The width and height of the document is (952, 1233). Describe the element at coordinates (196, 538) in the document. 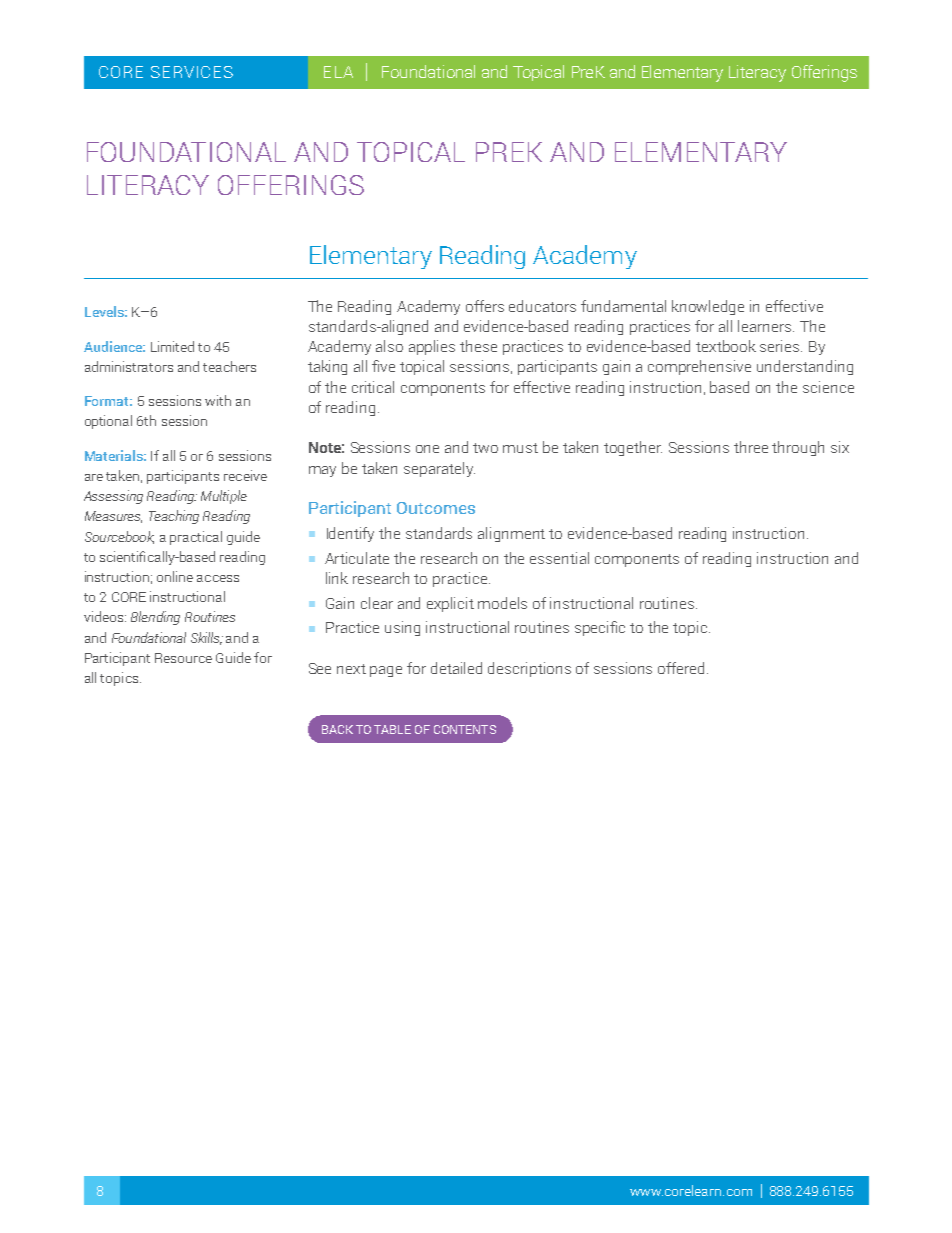

I see `practical` at that location.
